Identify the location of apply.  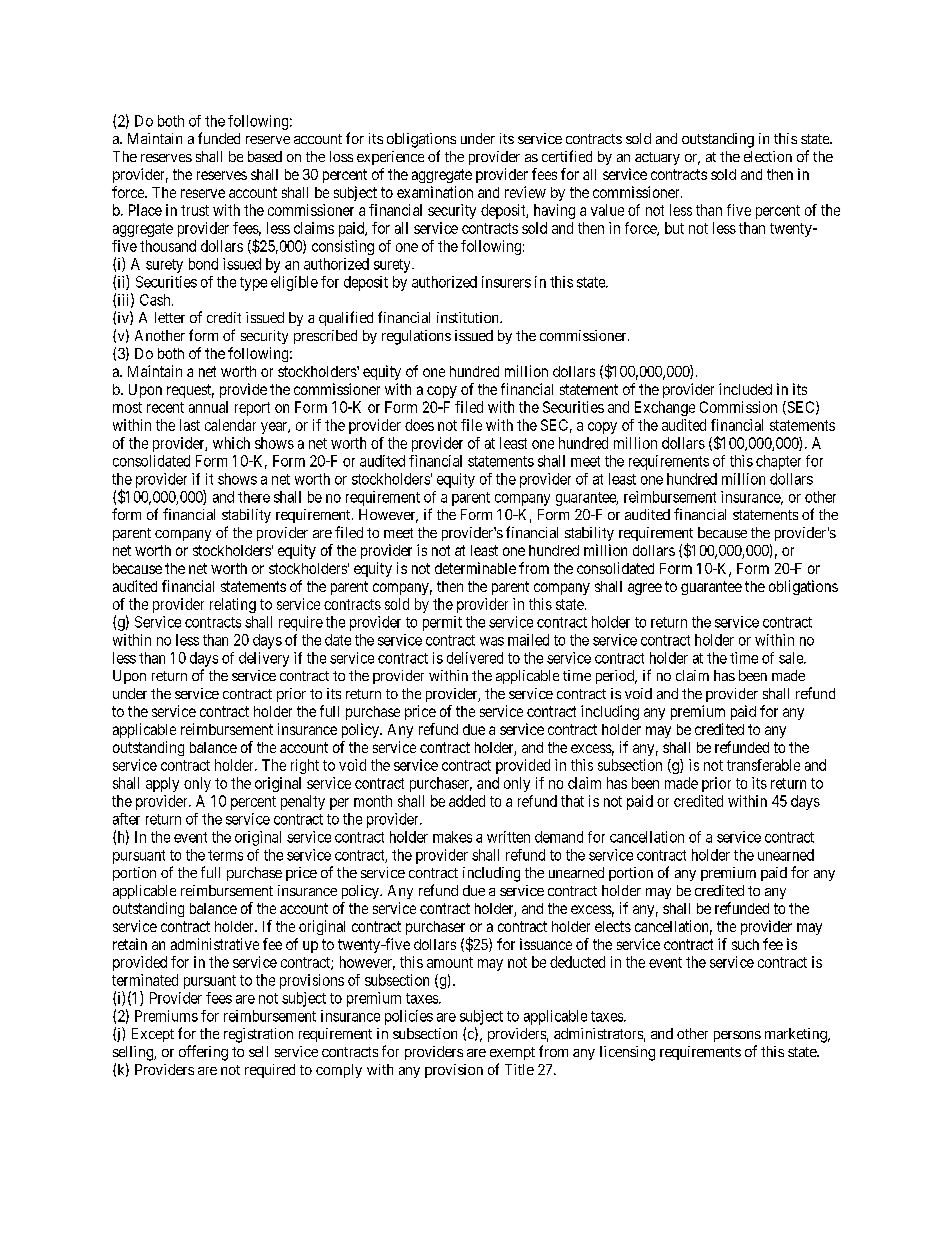
(162, 784).
